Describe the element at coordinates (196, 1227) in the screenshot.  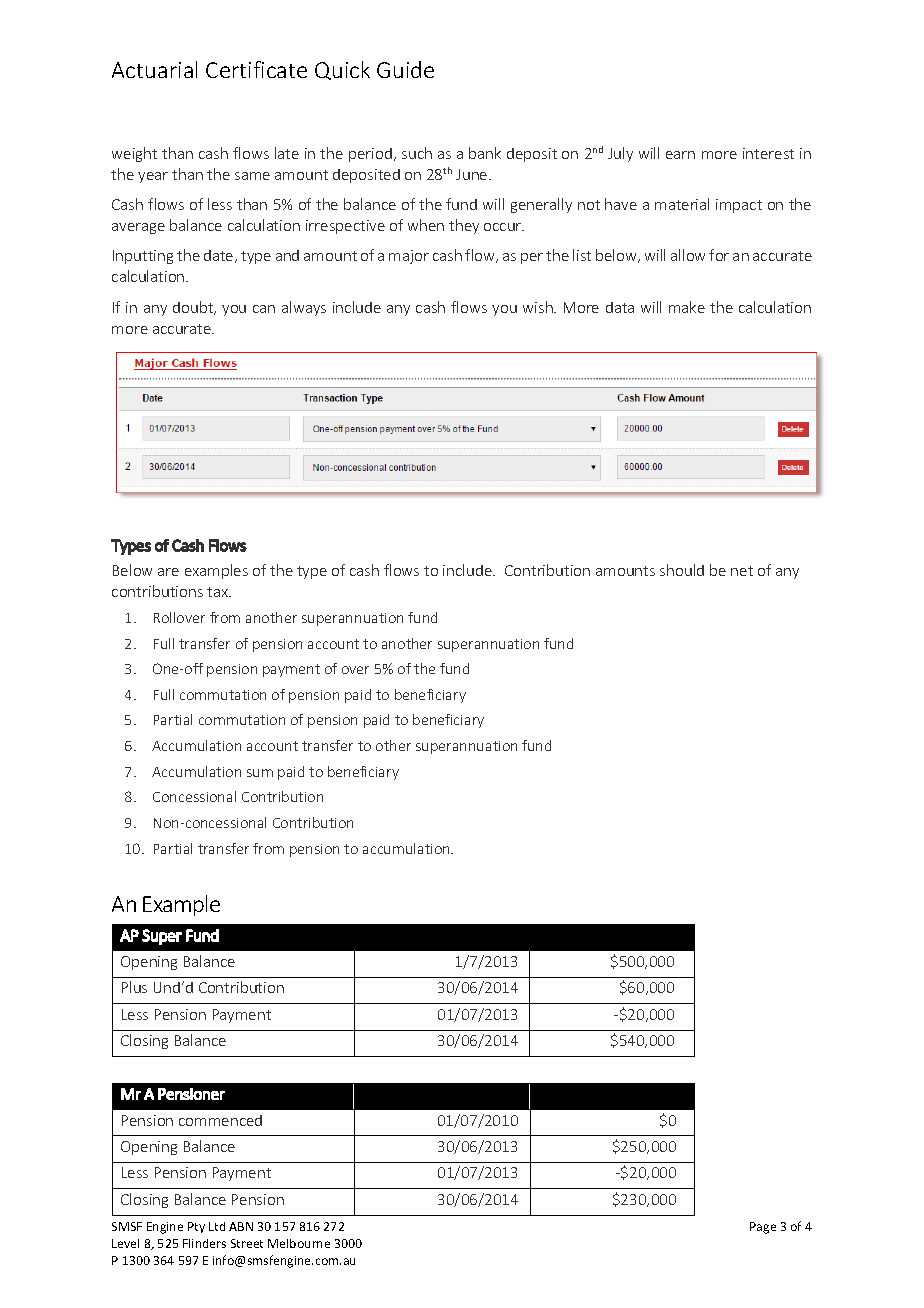
I see `Pty` at that location.
